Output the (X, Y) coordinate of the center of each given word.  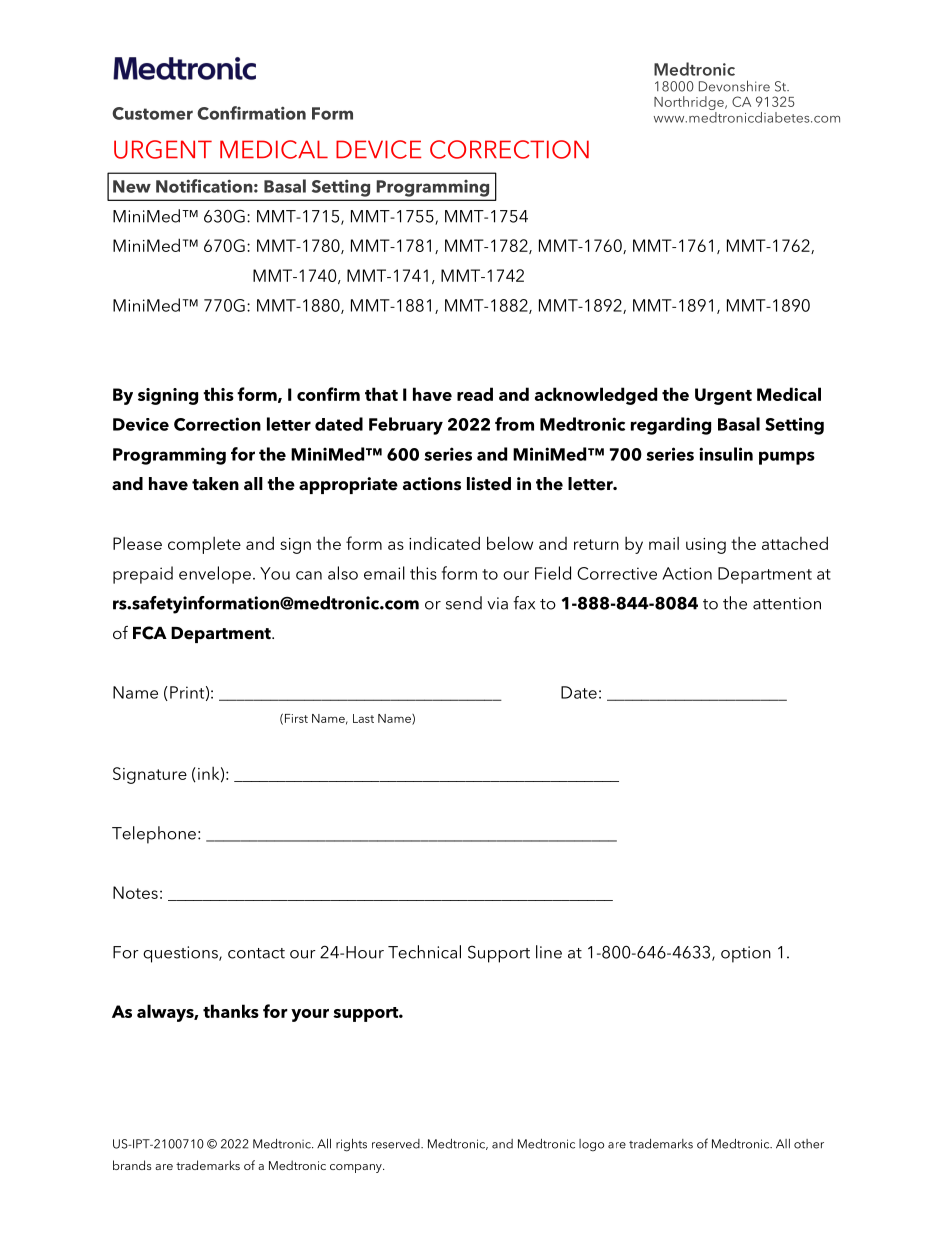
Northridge (690, 104)
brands (132, 1165)
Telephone (154, 835)
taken (215, 484)
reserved (397, 1144)
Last (363, 718)
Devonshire (734, 86)
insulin (726, 454)
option (746, 954)
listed (489, 484)
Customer (152, 113)
